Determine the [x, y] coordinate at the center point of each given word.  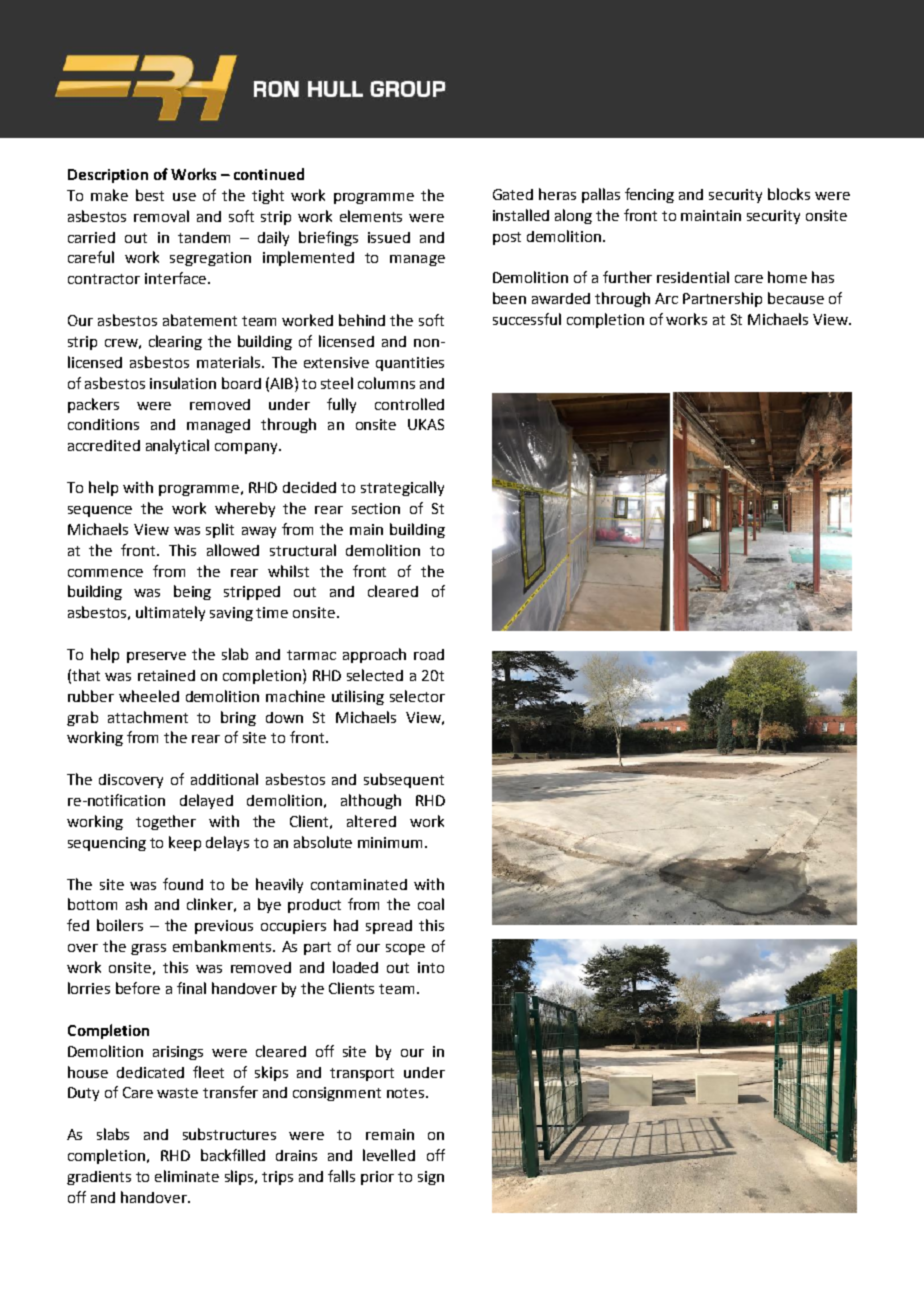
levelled [389, 1155]
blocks [789, 194]
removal [161, 216]
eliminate [187, 1176]
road [429, 654]
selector [417, 696]
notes [407, 1093]
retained [166, 675]
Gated [513, 194]
